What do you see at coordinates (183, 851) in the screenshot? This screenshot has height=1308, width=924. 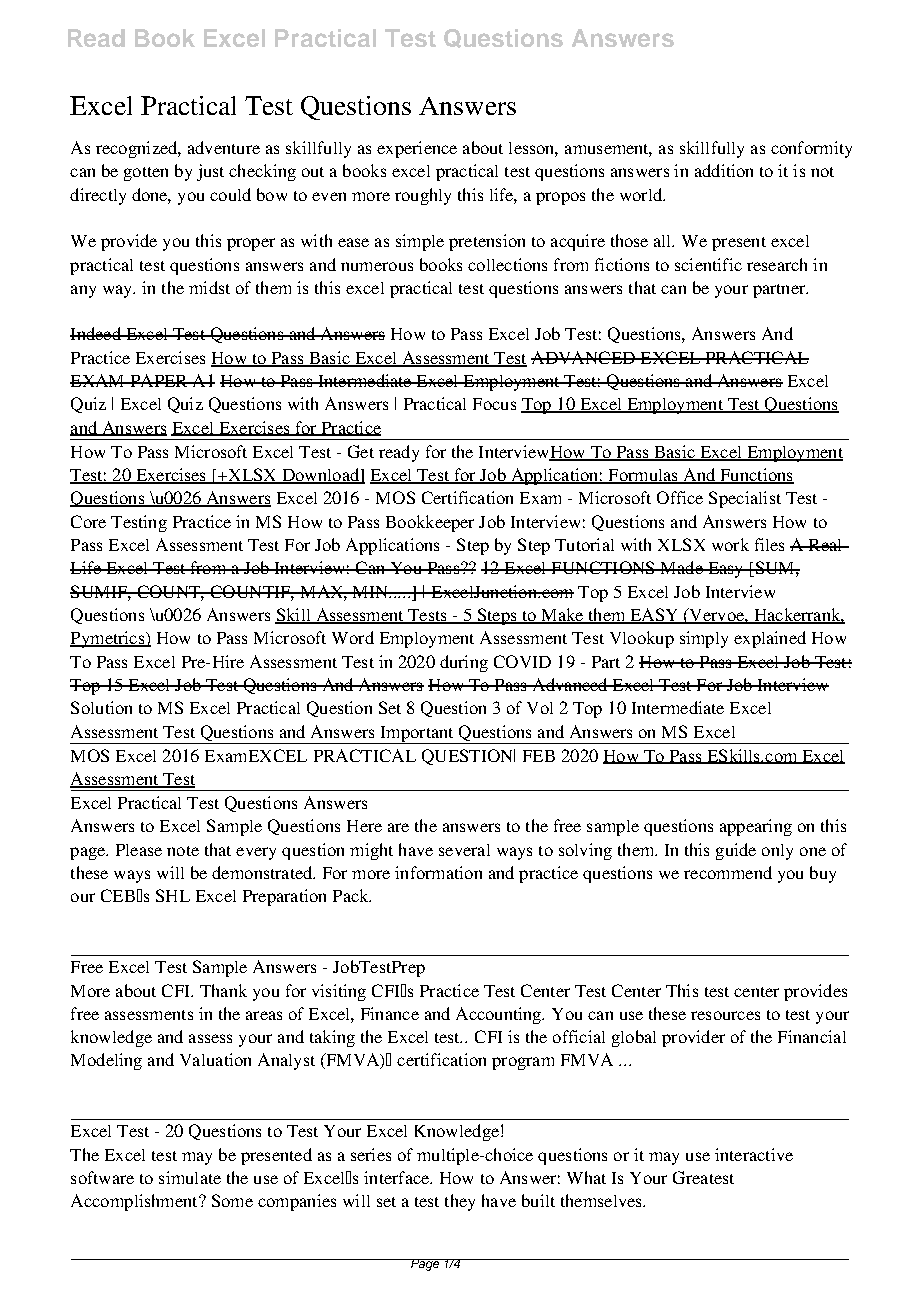 I see `note` at bounding box center [183, 851].
